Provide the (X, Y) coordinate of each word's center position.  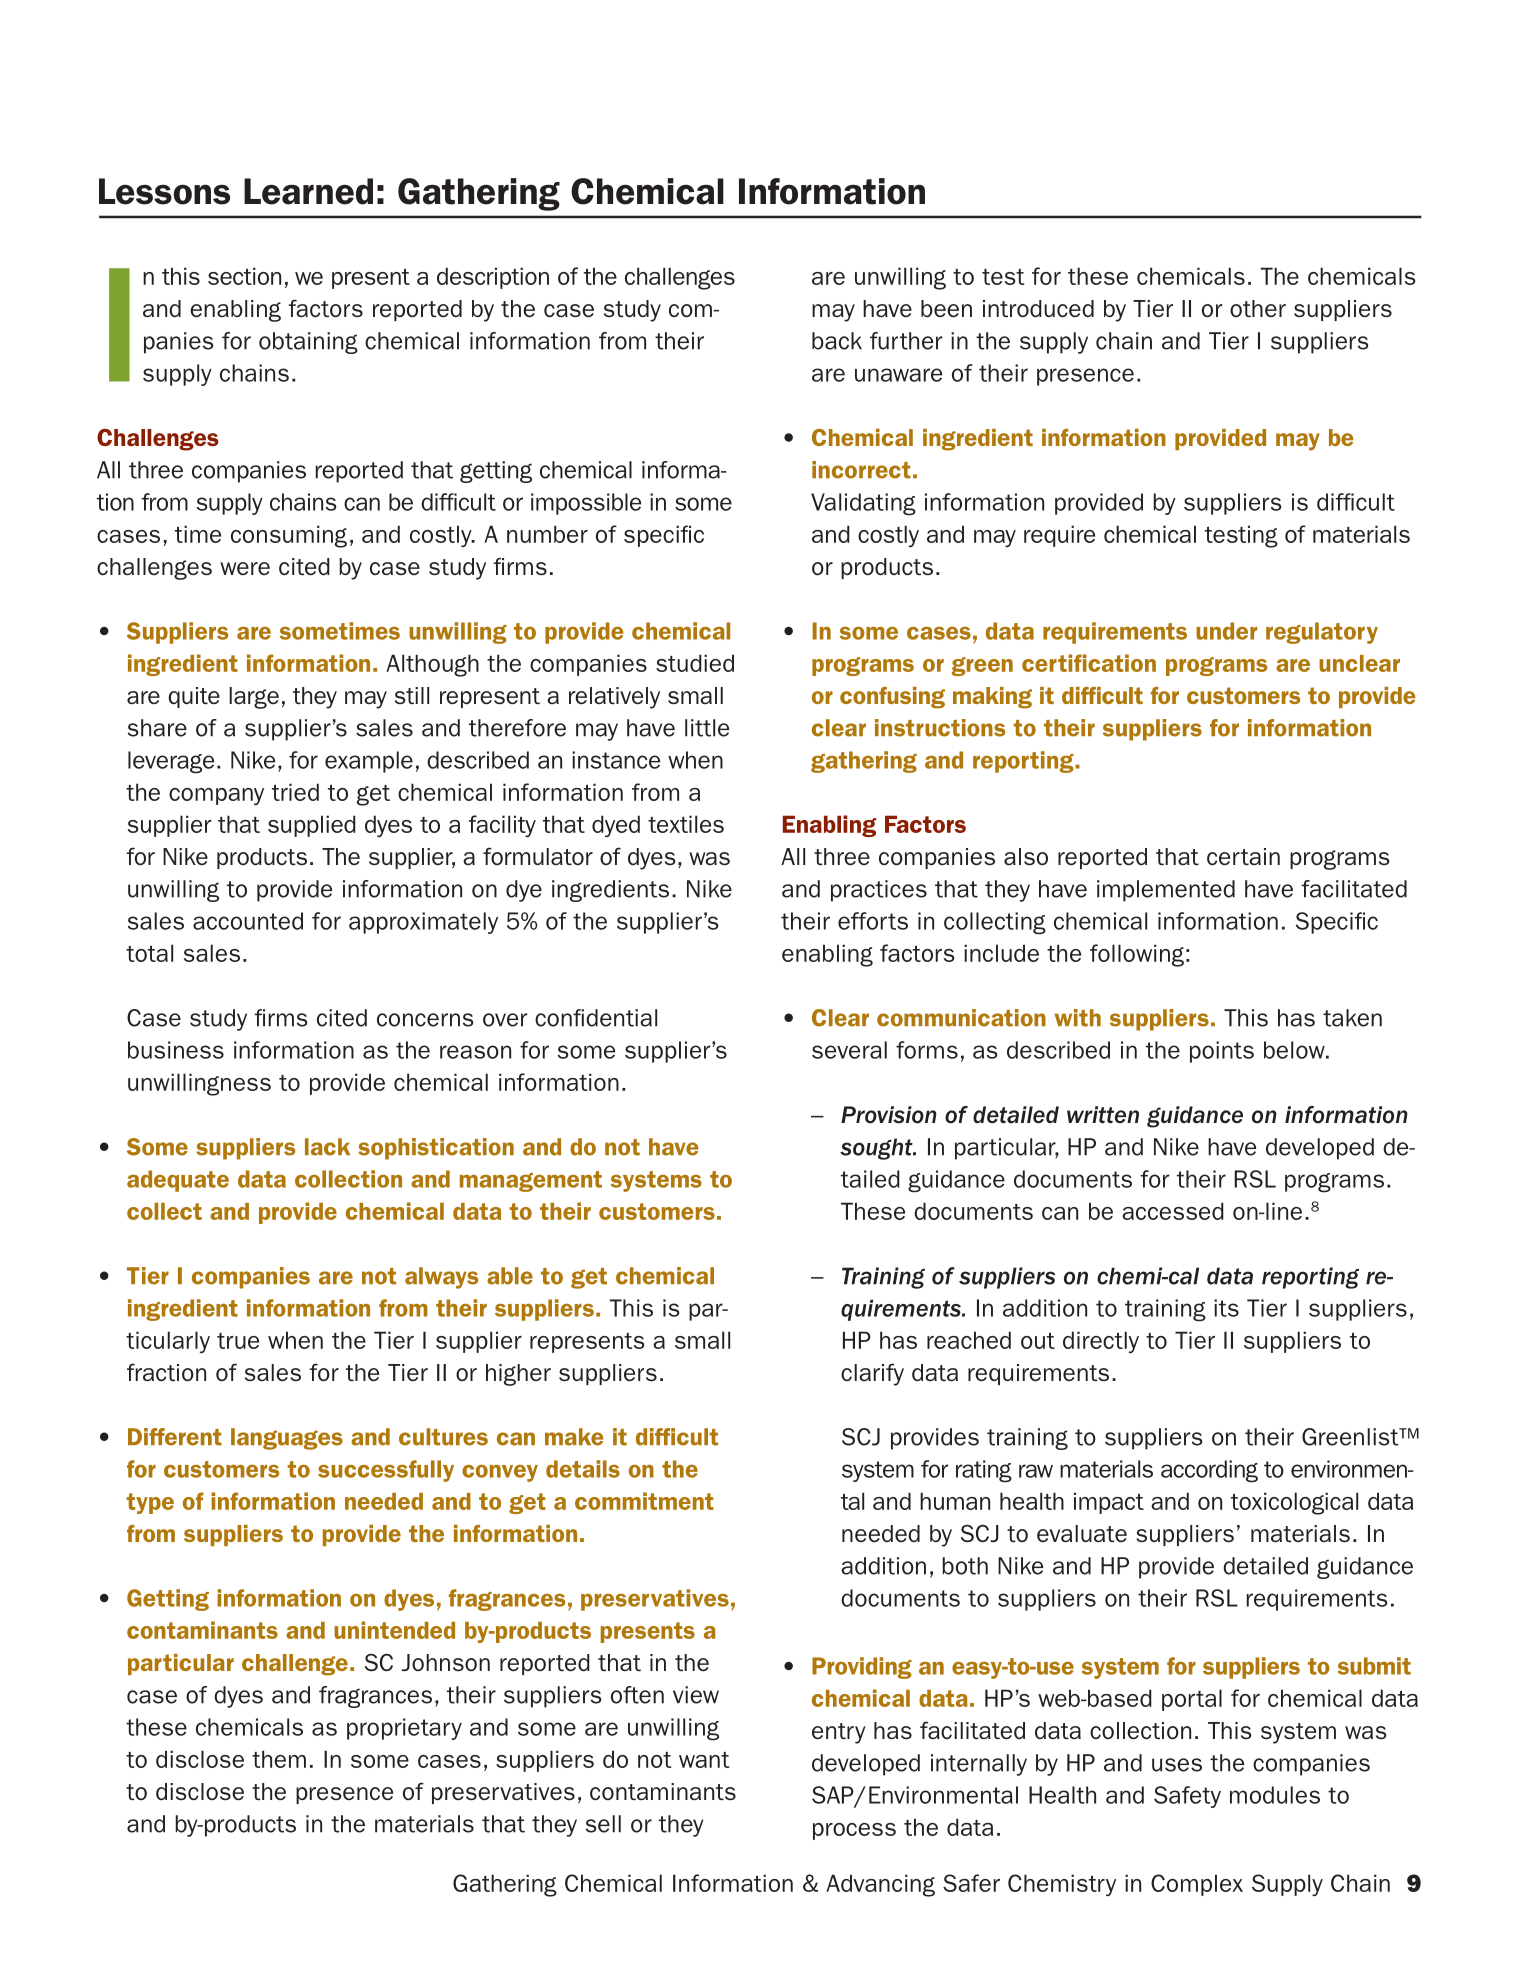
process (854, 1831)
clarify (872, 1374)
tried (295, 792)
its (1226, 1308)
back (837, 341)
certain (1243, 857)
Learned (308, 191)
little (707, 728)
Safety (1187, 1797)
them (279, 1759)
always (441, 1278)
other (1258, 308)
